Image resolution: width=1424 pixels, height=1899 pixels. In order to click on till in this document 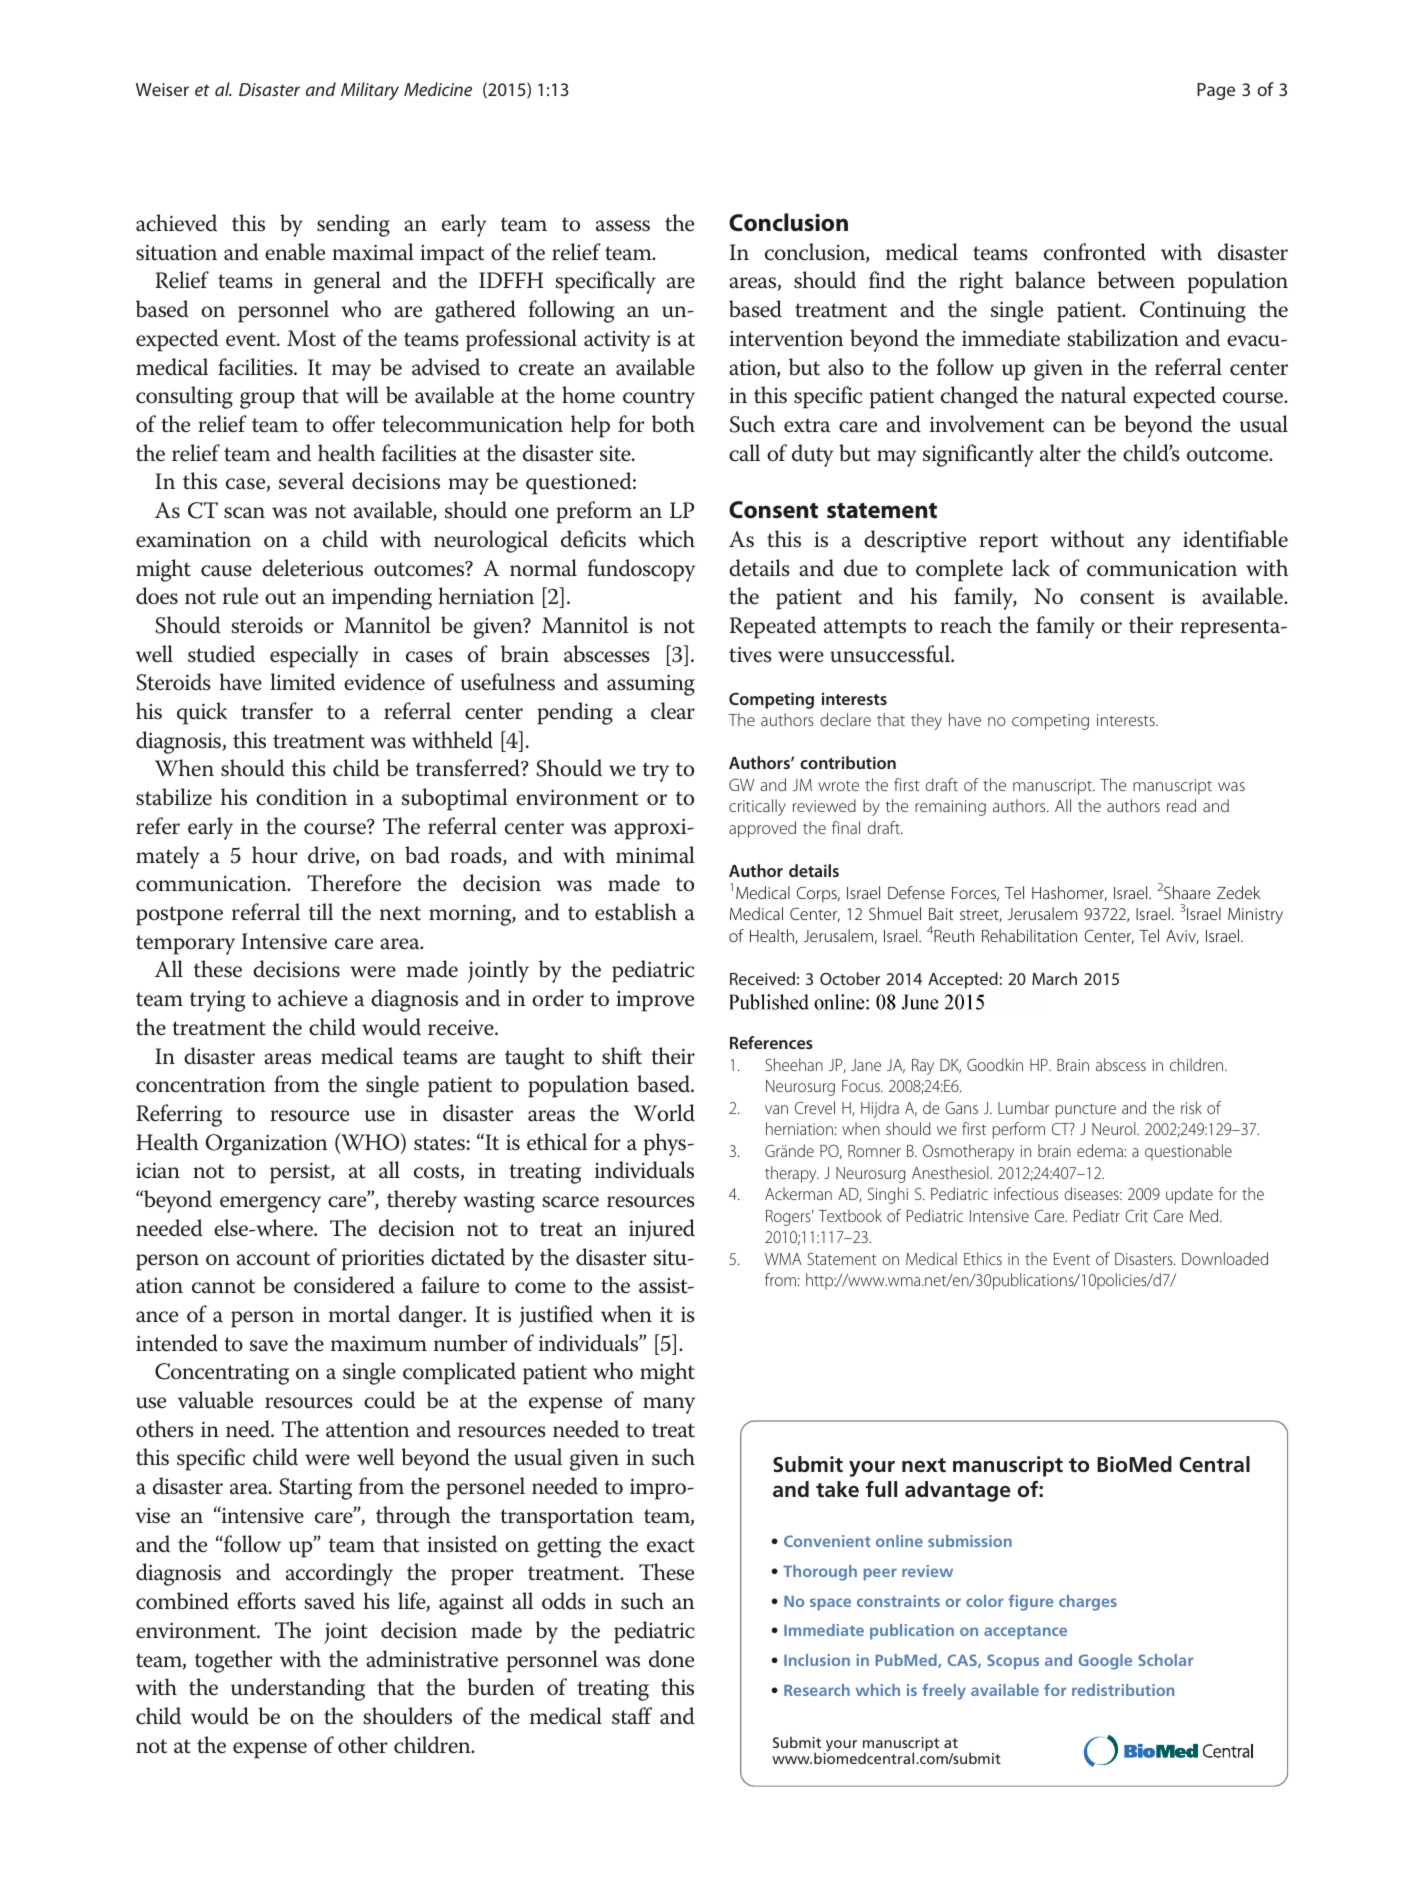, I will do `click(321, 911)`.
